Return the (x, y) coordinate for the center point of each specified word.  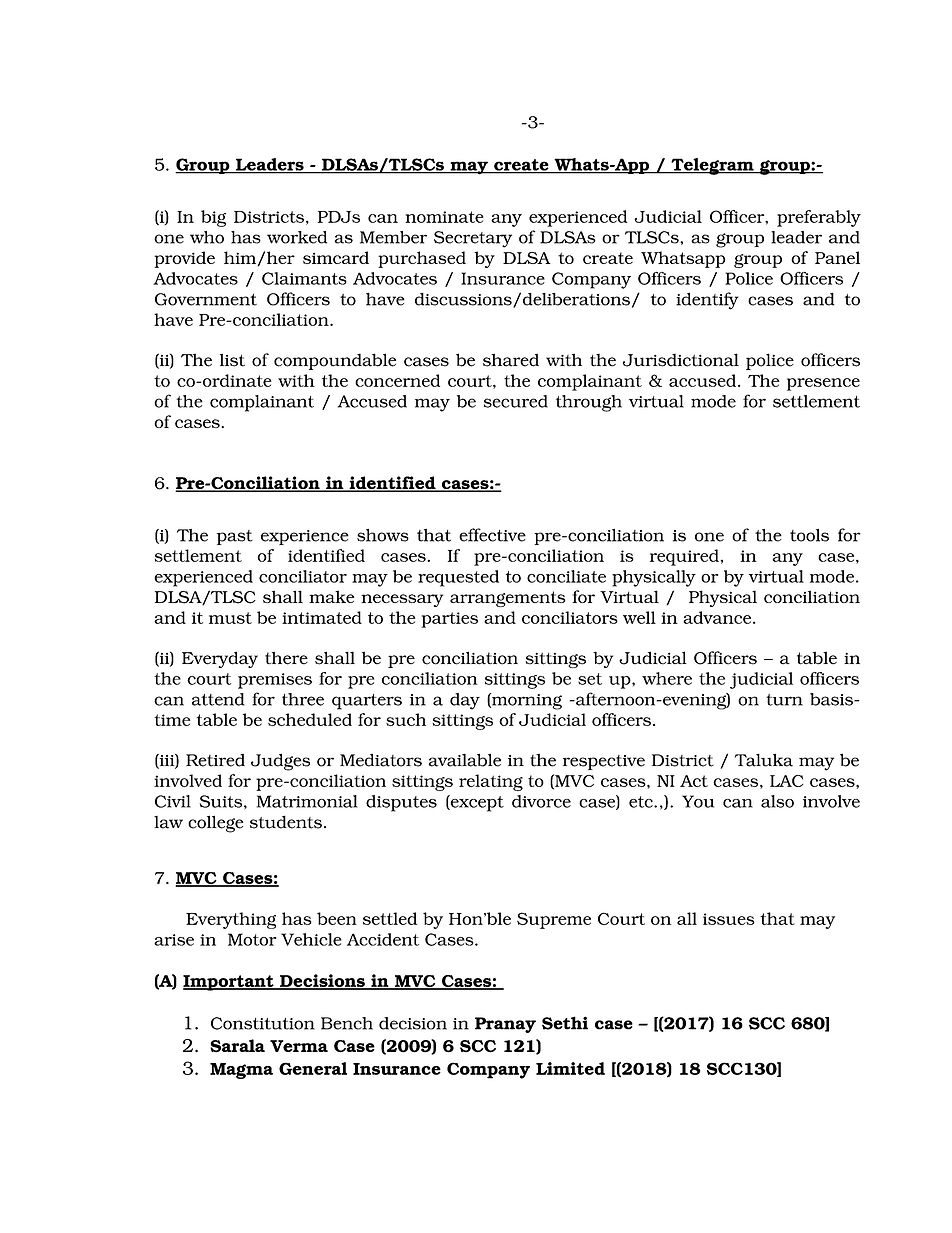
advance (717, 617)
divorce (541, 801)
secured (516, 401)
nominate (444, 217)
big (213, 218)
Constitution (263, 1023)
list (232, 360)
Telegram (712, 166)
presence (823, 384)
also (777, 801)
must (230, 618)
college (215, 824)
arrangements (507, 599)
